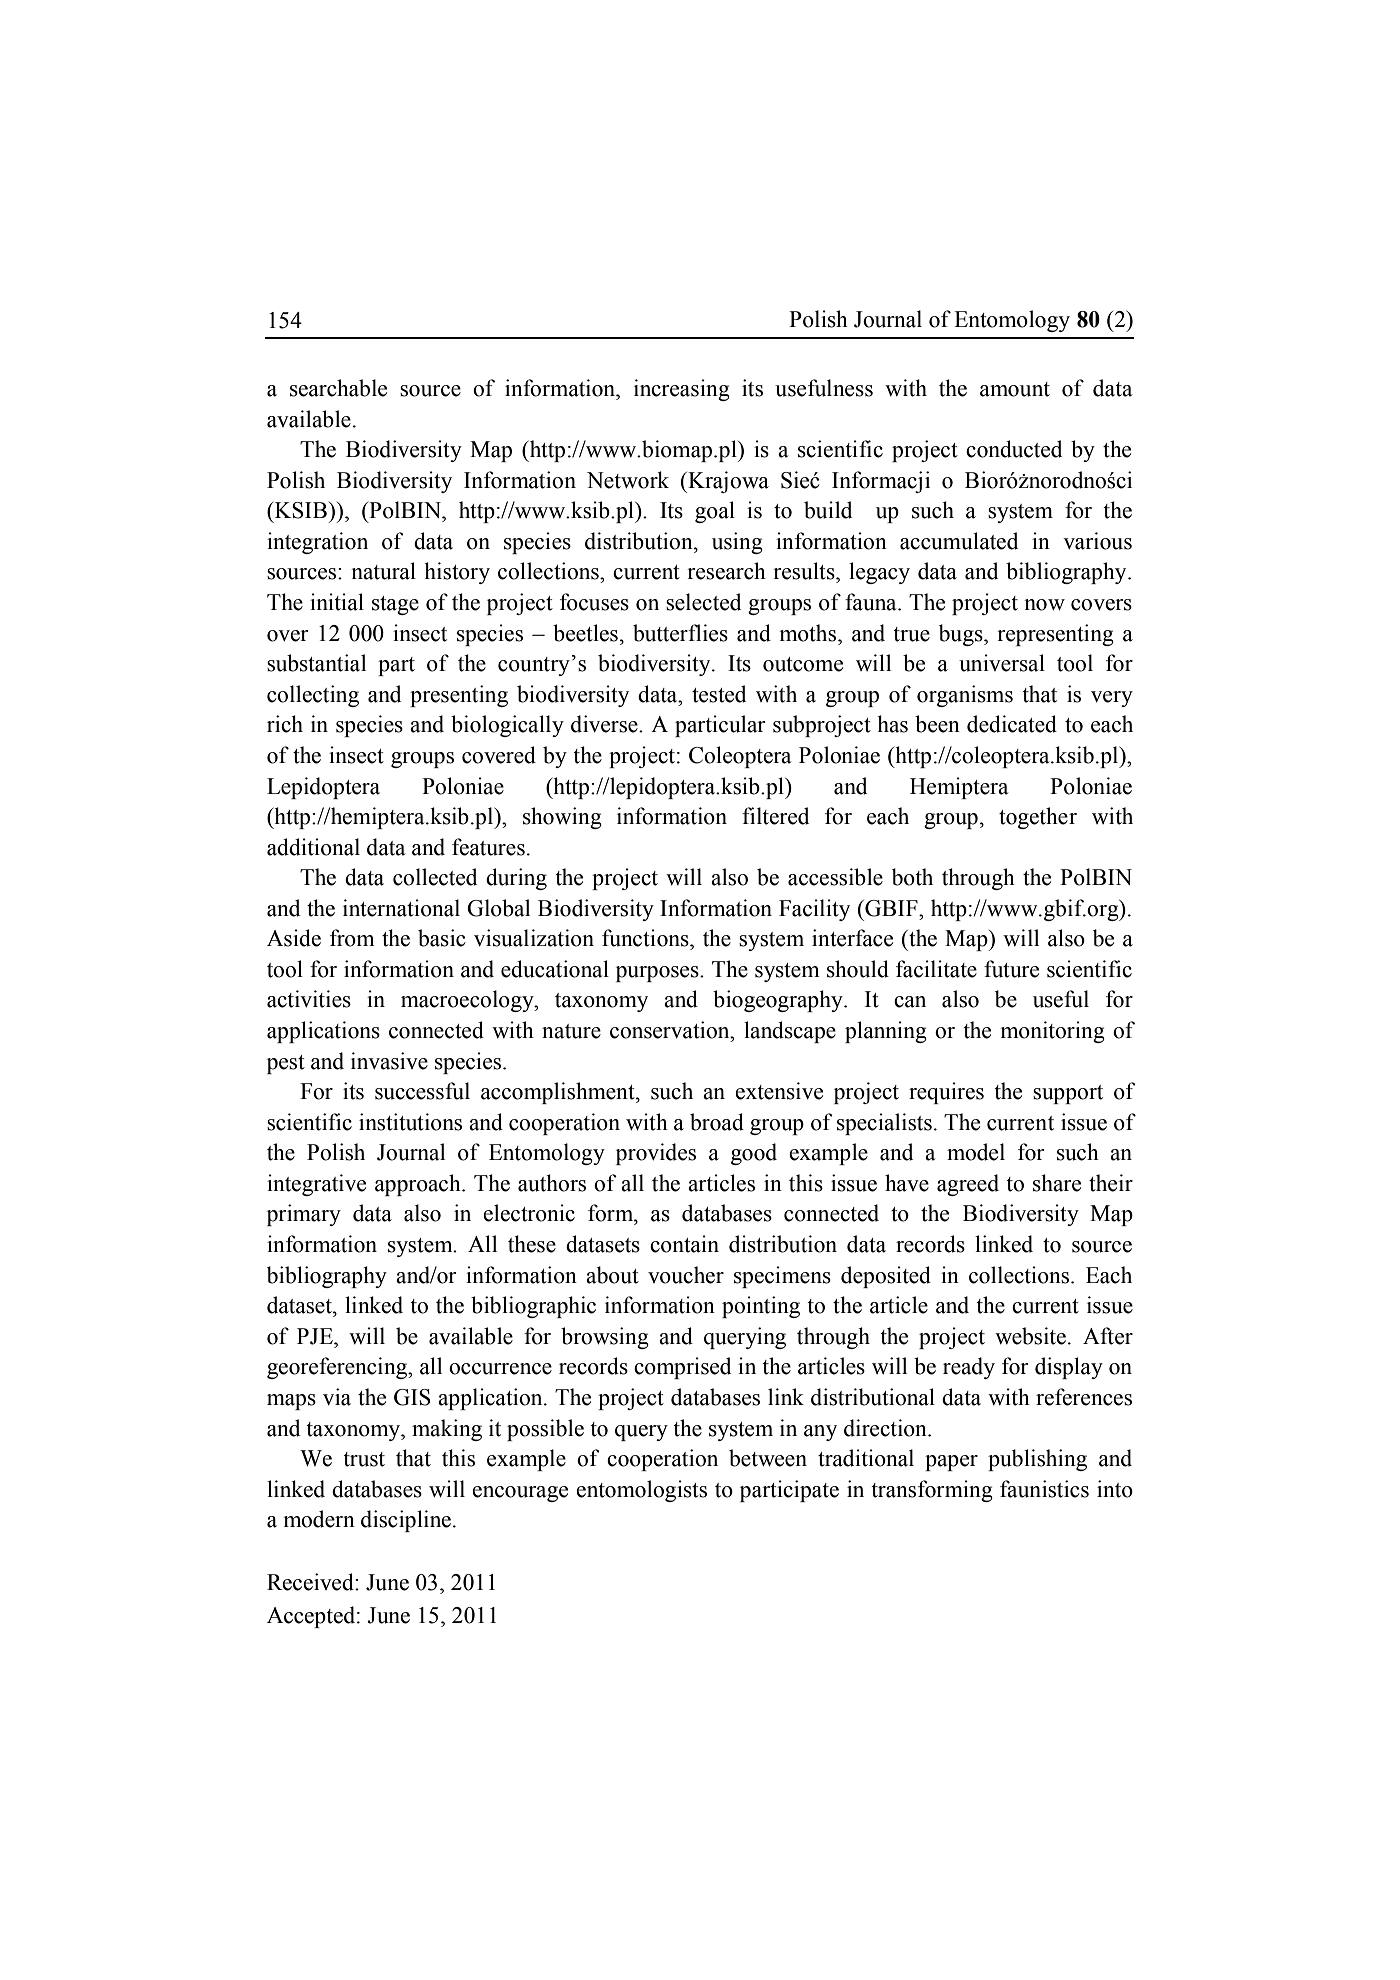 This page has height=1980, width=1400. What do you see at coordinates (682, 390) in the page?
I see `increasing` at bounding box center [682, 390].
